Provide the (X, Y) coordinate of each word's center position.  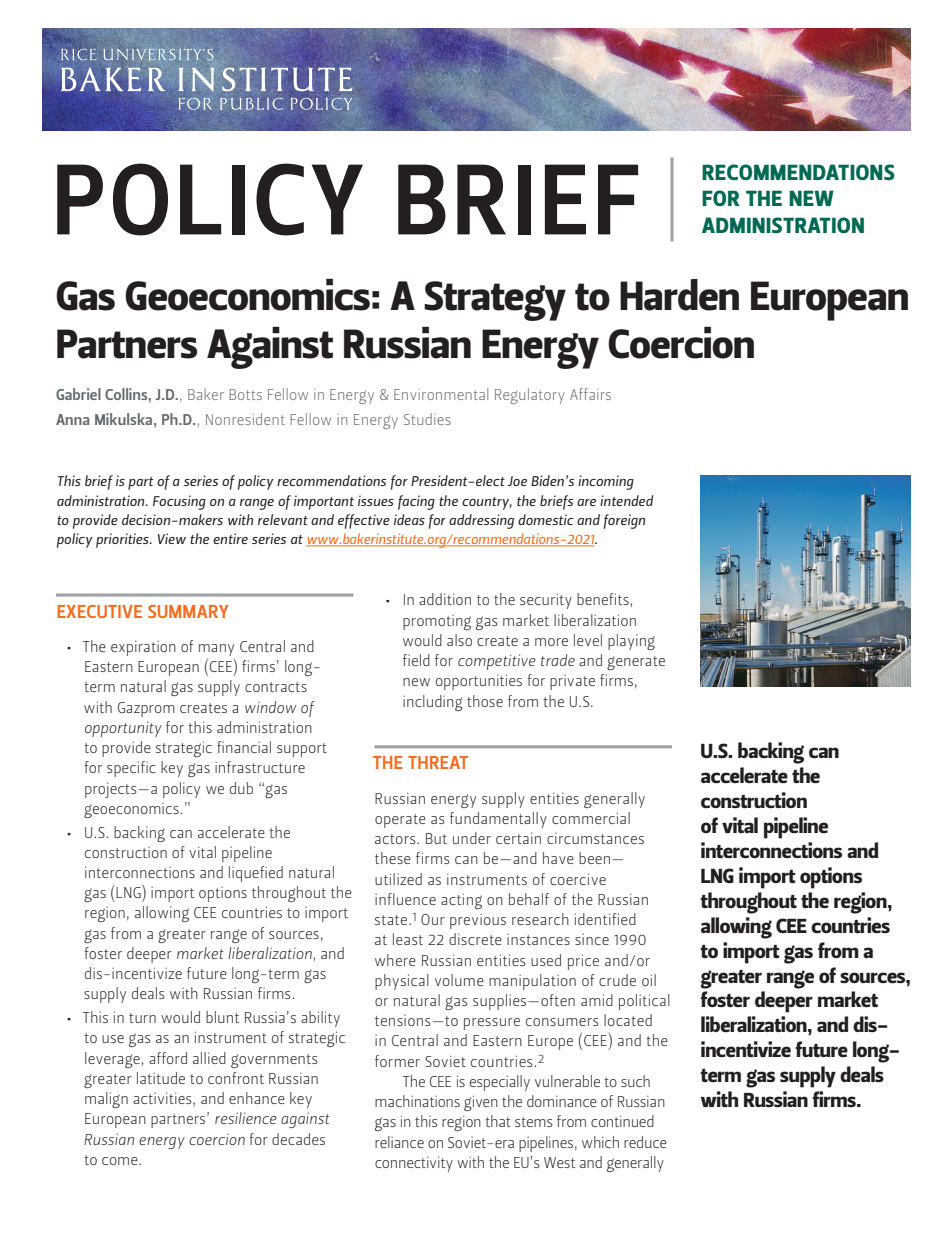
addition (445, 599)
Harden (679, 295)
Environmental (441, 394)
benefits (604, 599)
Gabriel (78, 394)
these (393, 858)
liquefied (256, 874)
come (121, 1161)
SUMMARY (188, 611)
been (594, 858)
